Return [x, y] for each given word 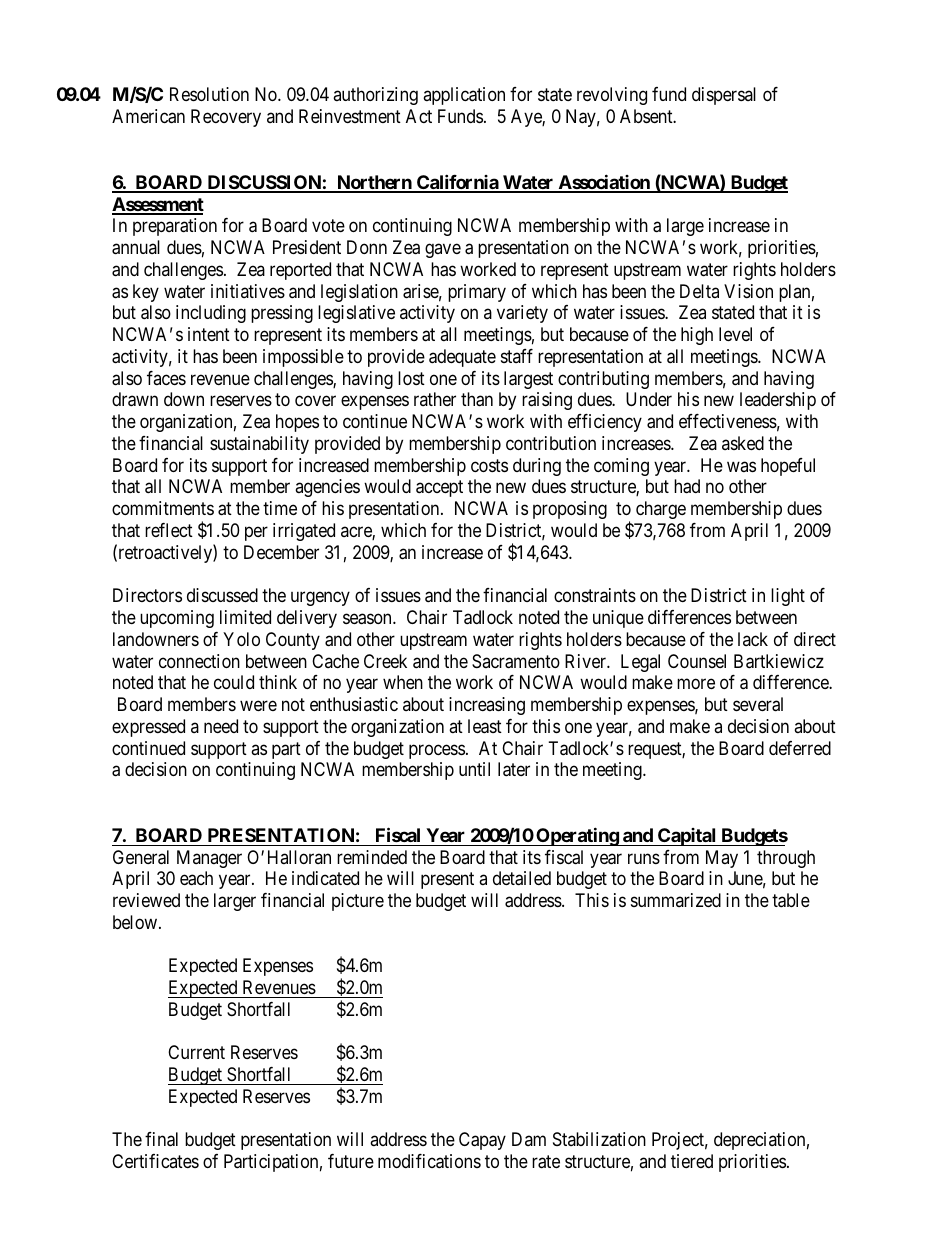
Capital [687, 837]
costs [489, 465]
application [464, 96]
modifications [429, 1161]
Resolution [209, 94]
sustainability [259, 445]
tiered [692, 1161]
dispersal [724, 96]
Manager [209, 859]
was [741, 466]
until [474, 769]
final [161, 1139]
